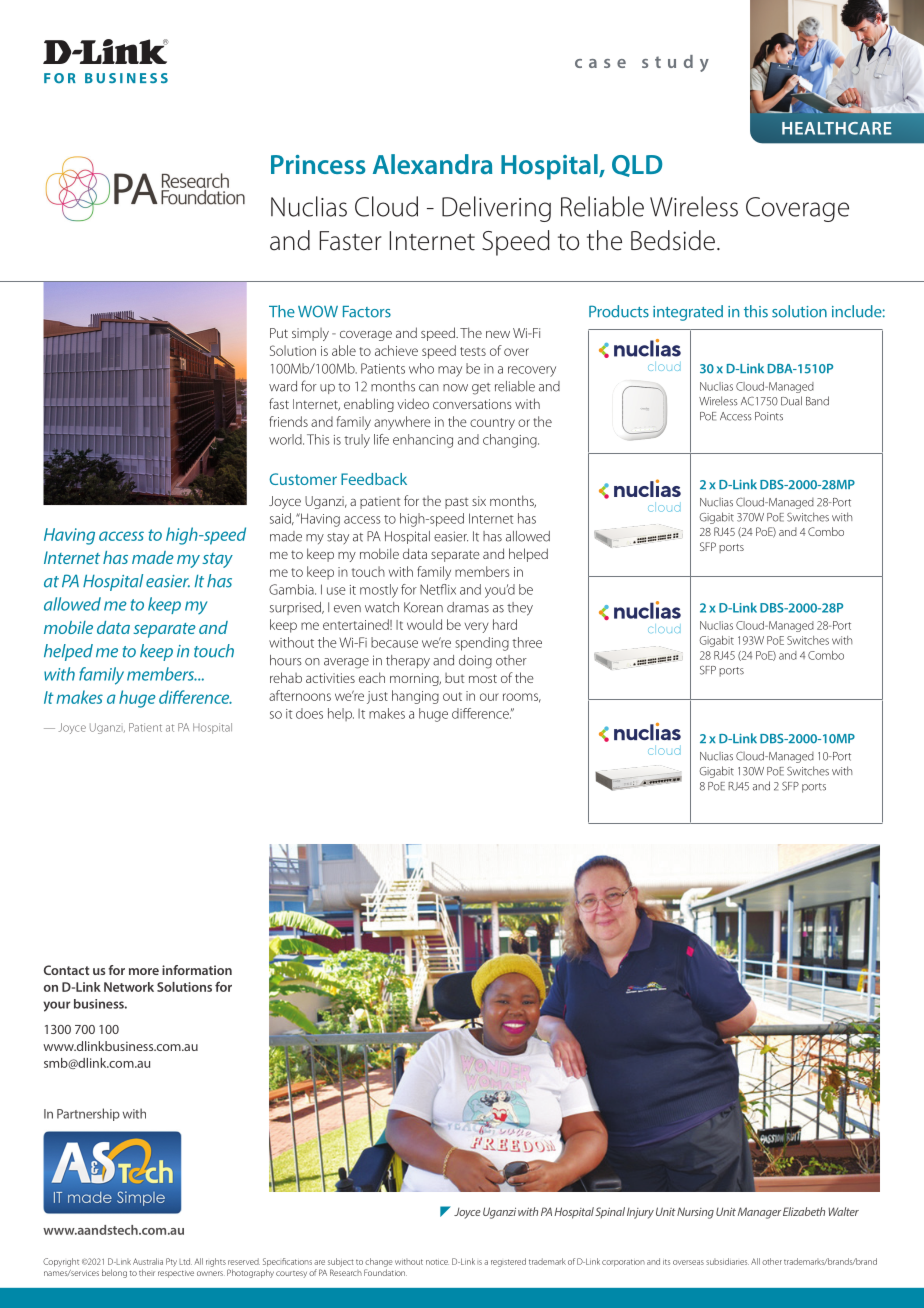  I want to click on notice, so click(437, 1262).
